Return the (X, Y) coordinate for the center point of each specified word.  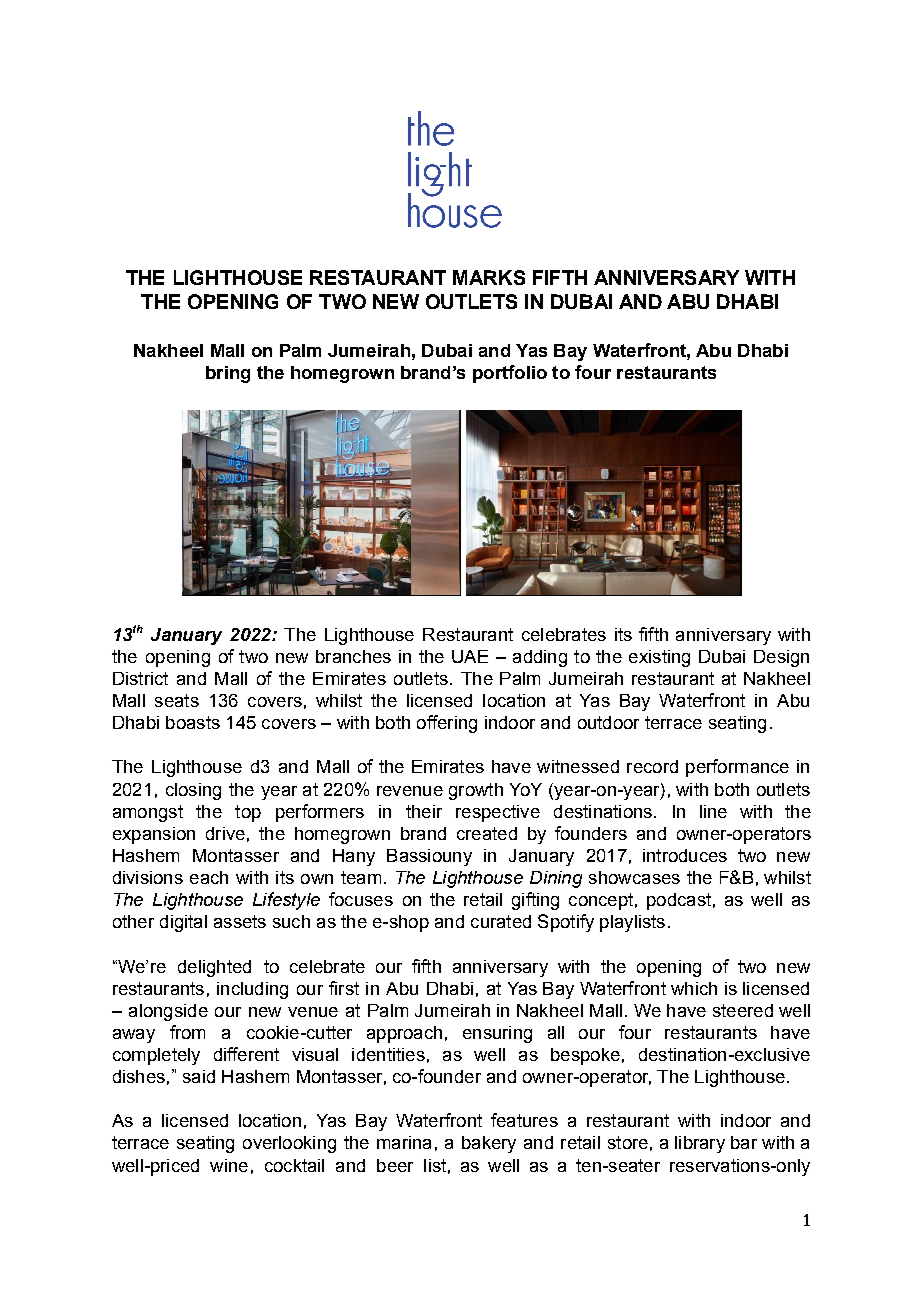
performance (737, 768)
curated (501, 921)
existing (659, 658)
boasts (193, 722)
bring (228, 374)
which (694, 988)
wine (229, 1165)
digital (183, 923)
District (140, 678)
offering (447, 724)
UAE (470, 656)
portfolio (510, 374)
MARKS (489, 277)
